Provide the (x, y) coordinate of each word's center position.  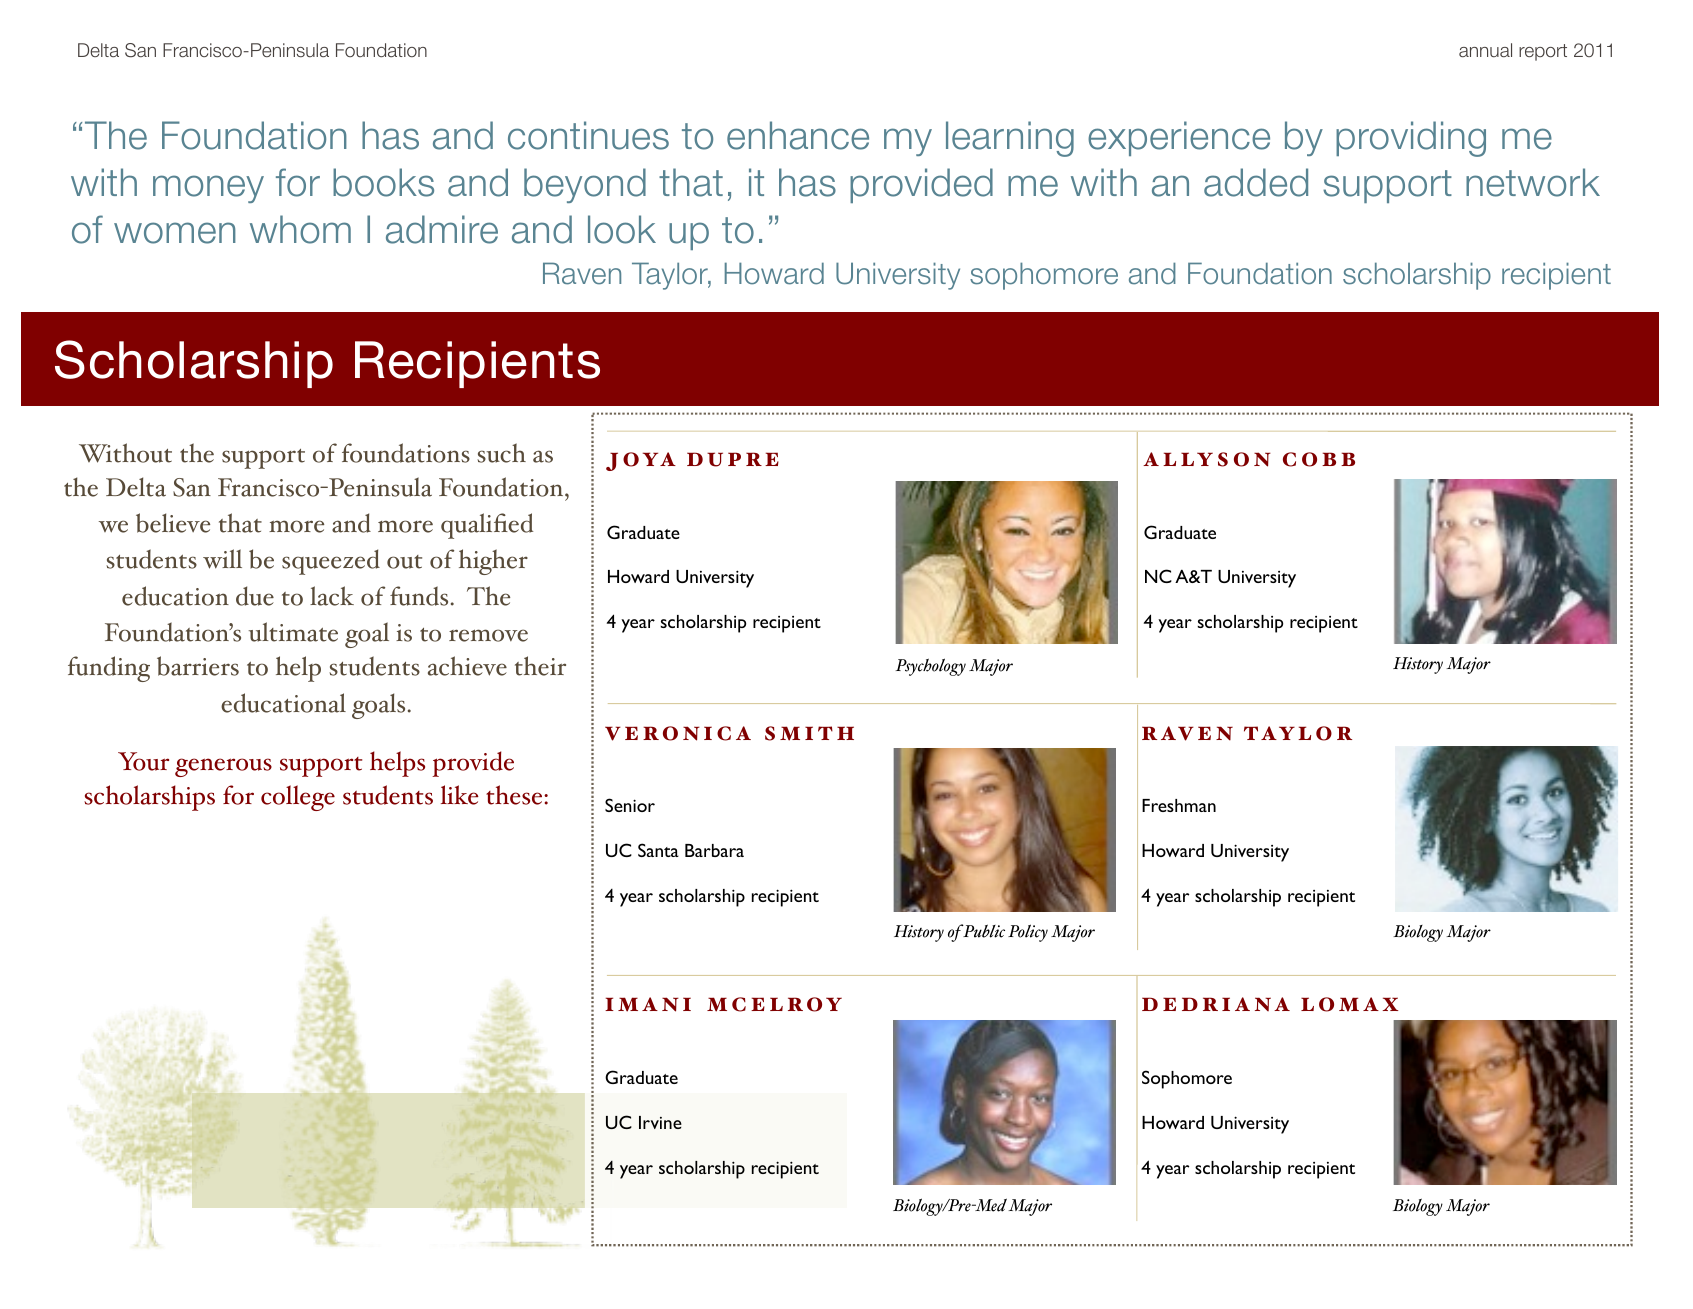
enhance (798, 135)
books (383, 182)
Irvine (660, 1122)
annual (1485, 50)
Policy (1028, 933)
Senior (630, 805)
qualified (487, 526)
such (501, 453)
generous (223, 767)
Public (983, 931)
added (1256, 182)
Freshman (1179, 805)
